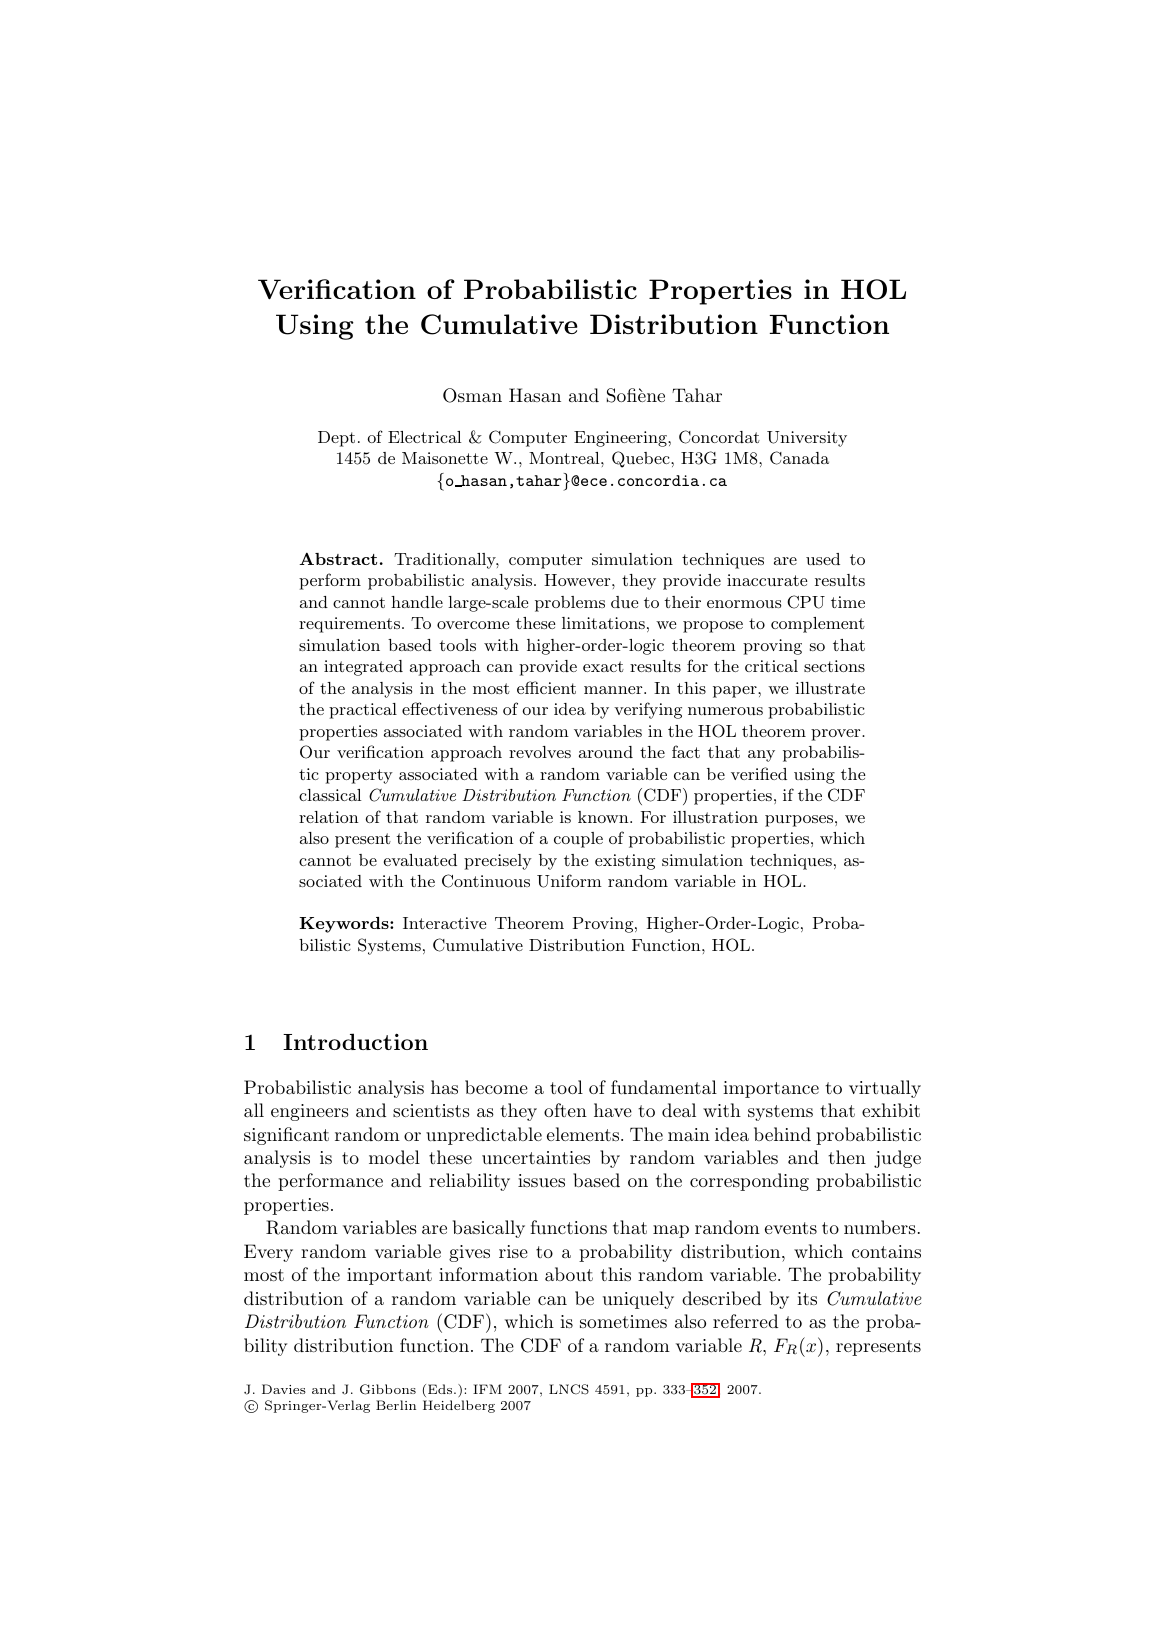 Image resolution: width=1166 pixels, height=1650 pixels. What do you see at coordinates (336, 439) in the image?
I see `Dept` at bounding box center [336, 439].
